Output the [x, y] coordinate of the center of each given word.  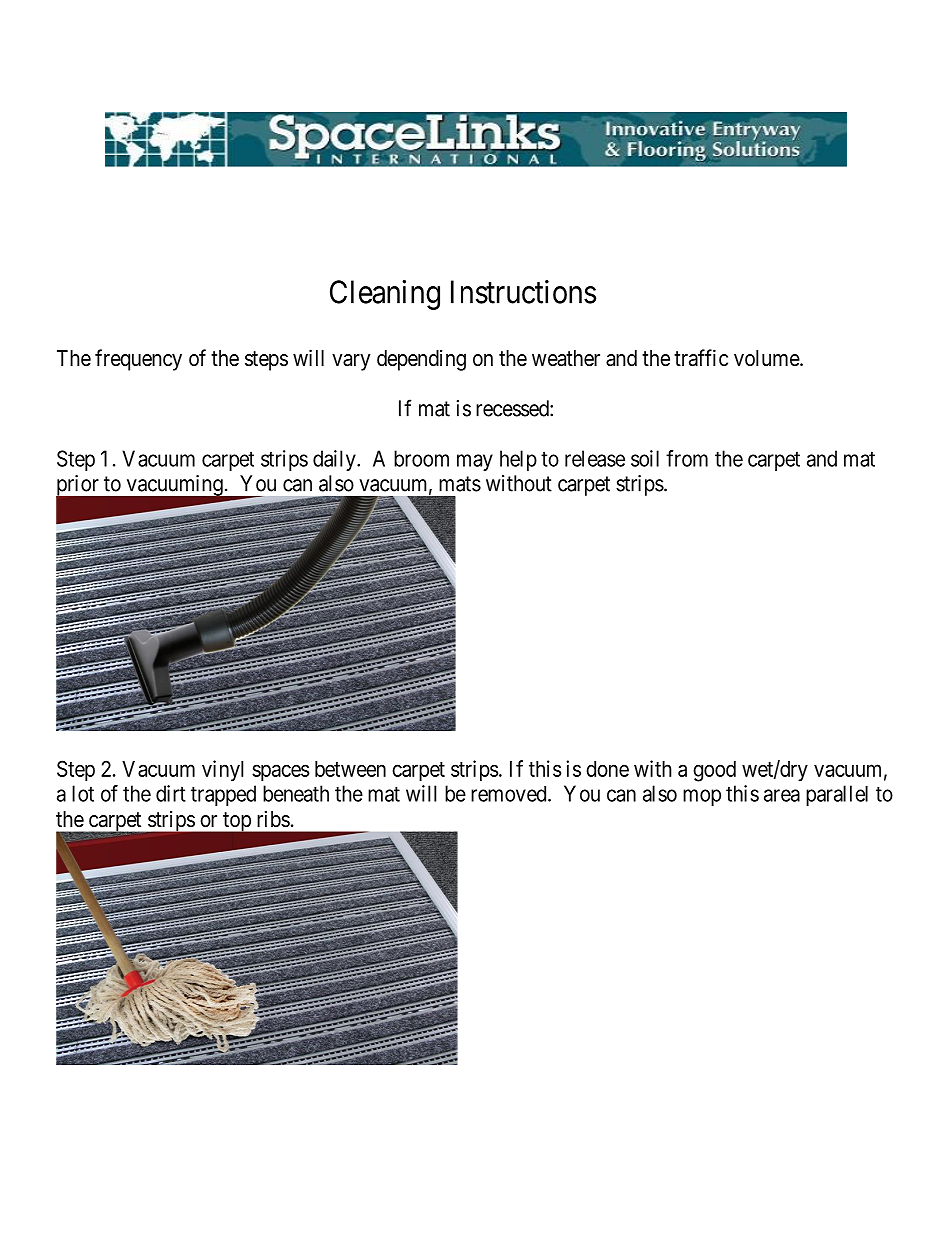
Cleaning [385, 295]
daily [335, 460]
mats [460, 484]
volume [767, 358]
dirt [171, 793]
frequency [138, 360]
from [687, 458]
